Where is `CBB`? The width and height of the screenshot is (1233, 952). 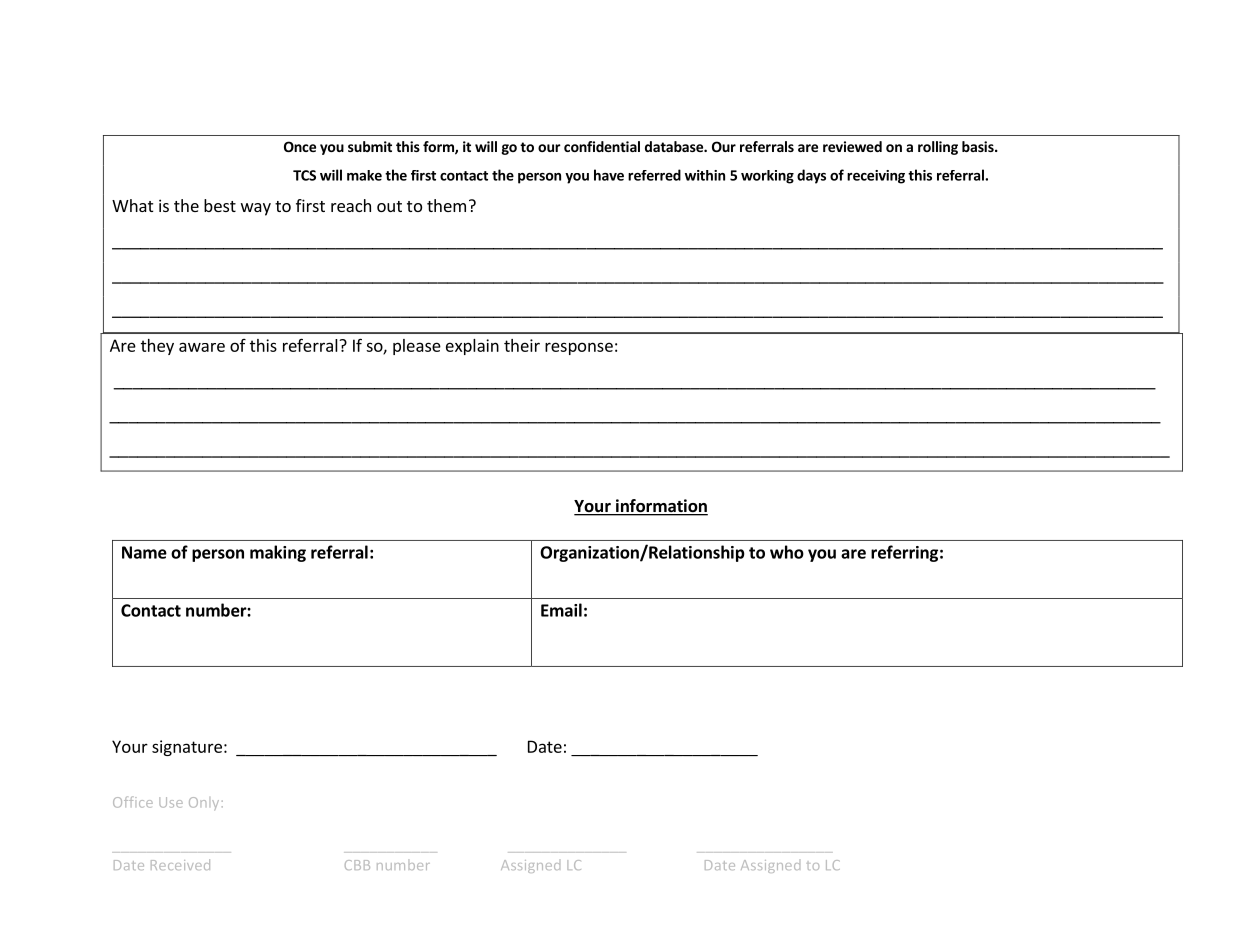 CBB is located at coordinates (357, 865).
